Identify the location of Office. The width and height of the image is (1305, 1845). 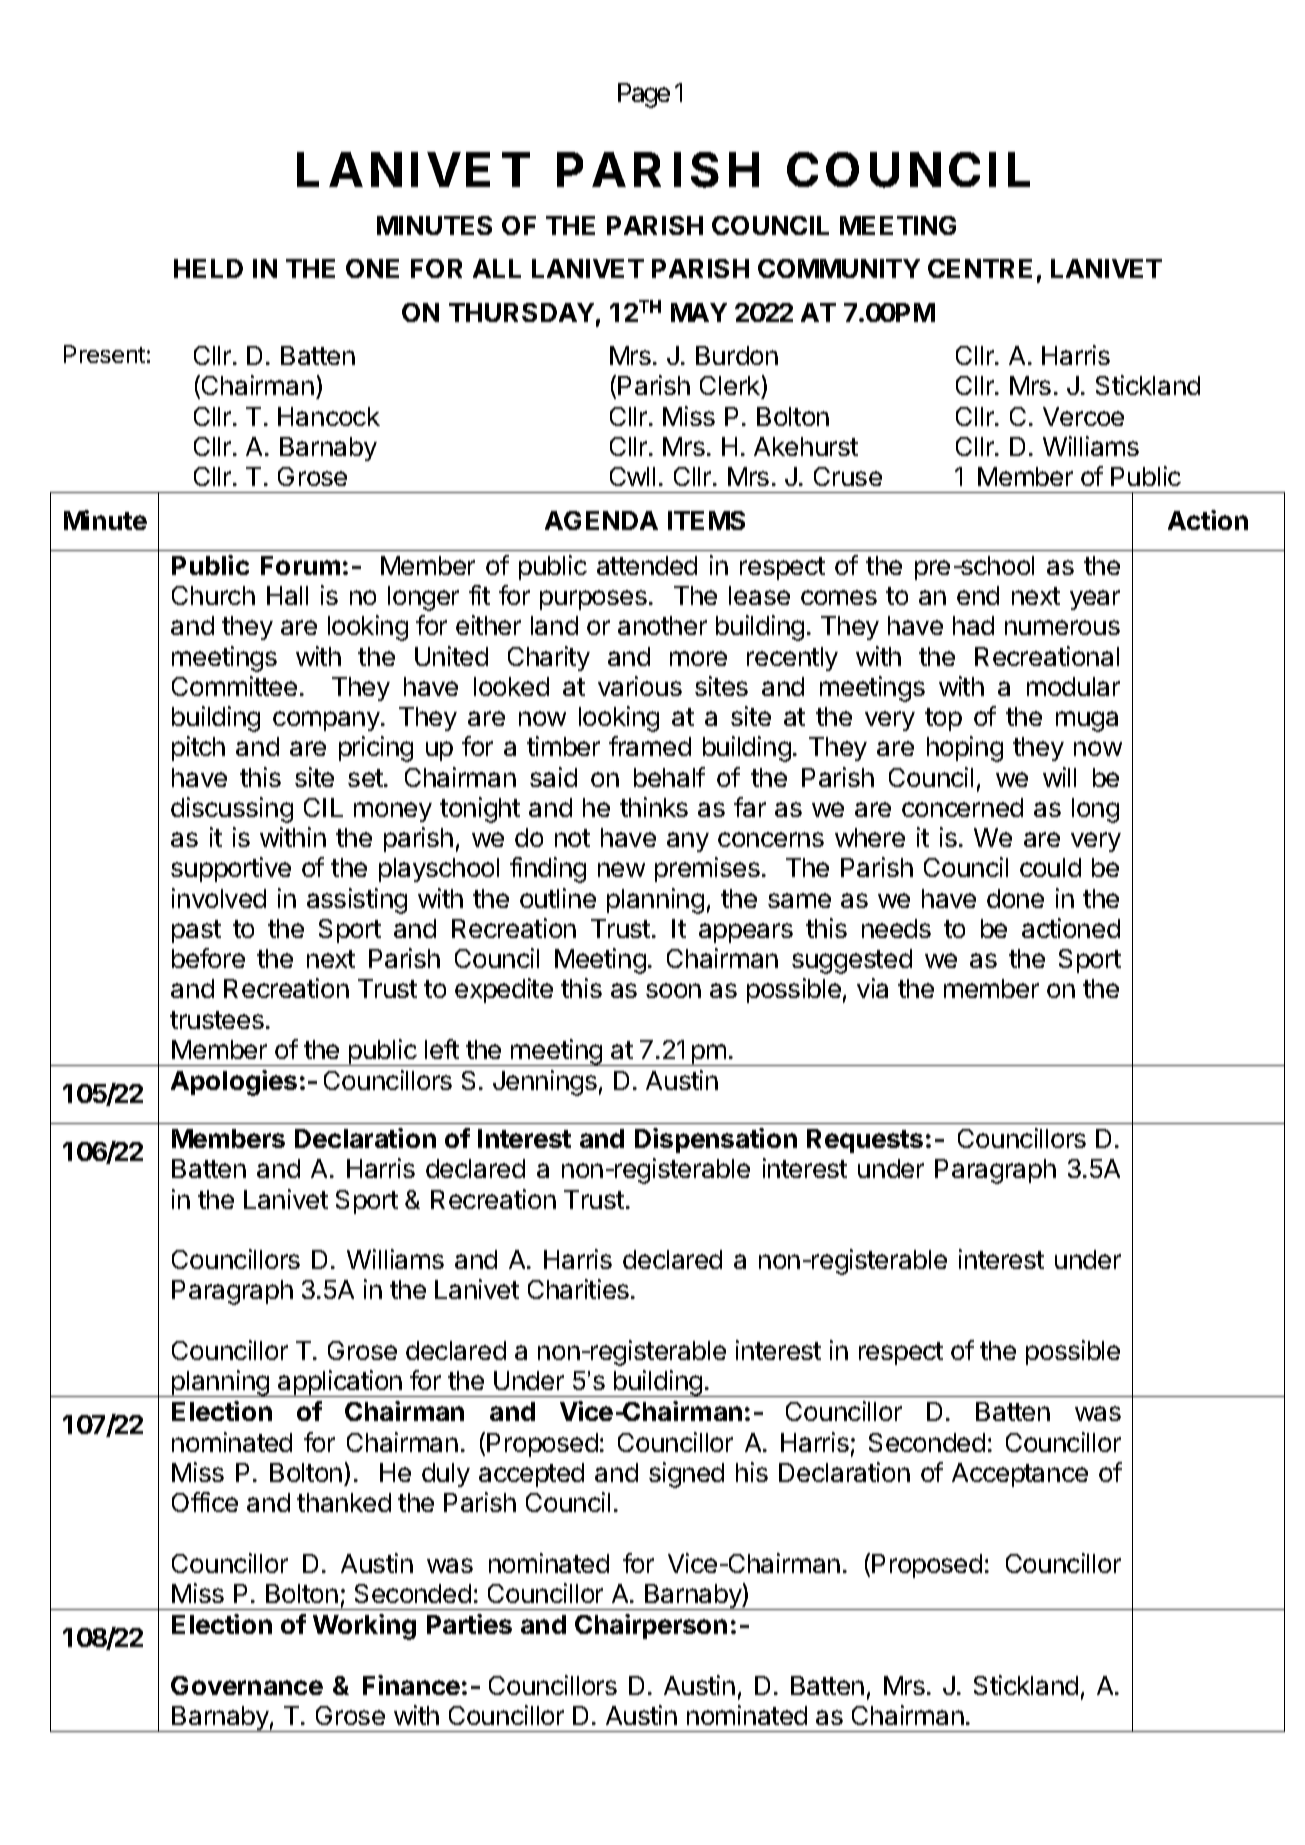
(205, 1502).
